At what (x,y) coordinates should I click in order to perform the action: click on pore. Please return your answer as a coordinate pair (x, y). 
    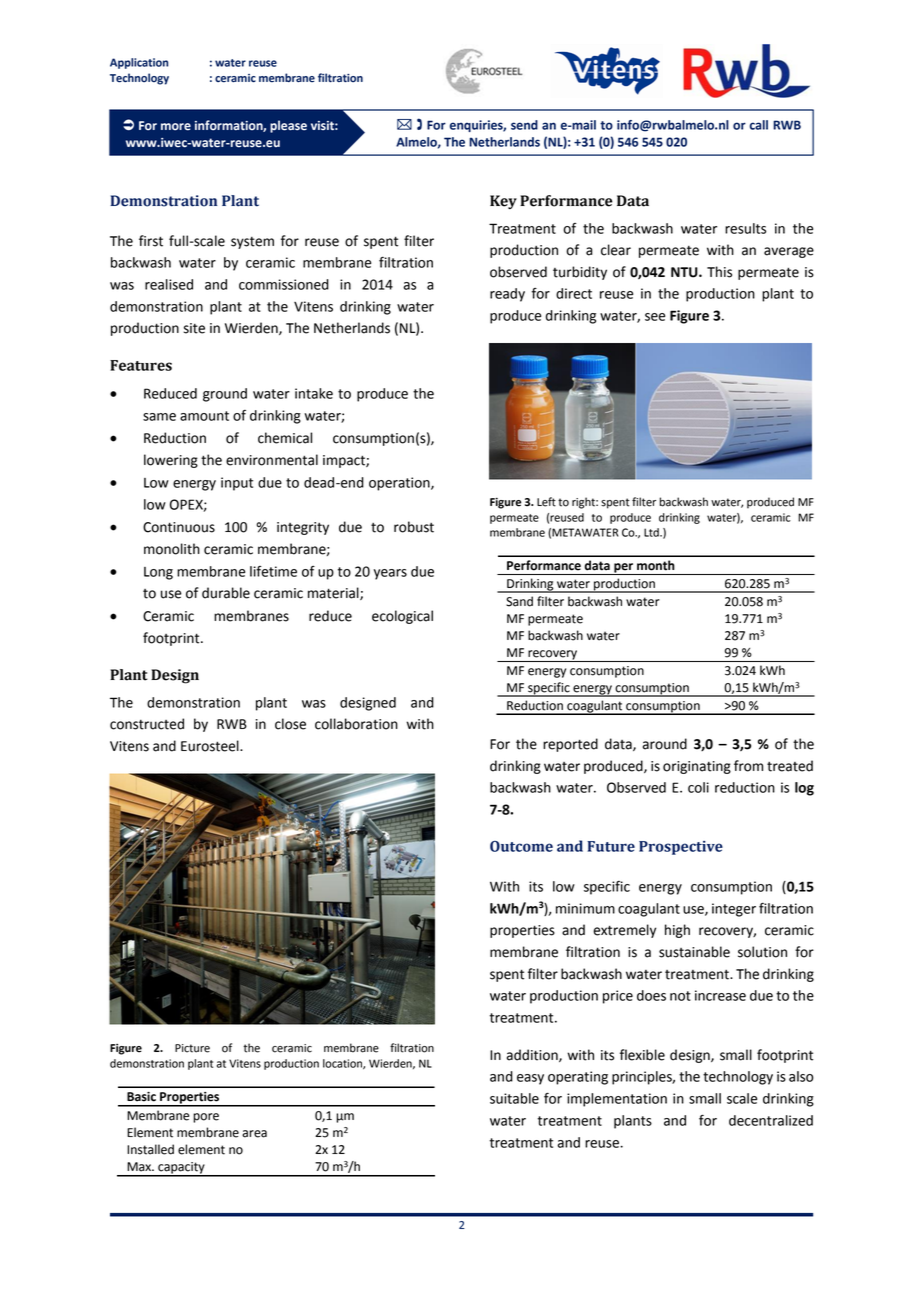
    Looking at the image, I should click on (206, 1118).
